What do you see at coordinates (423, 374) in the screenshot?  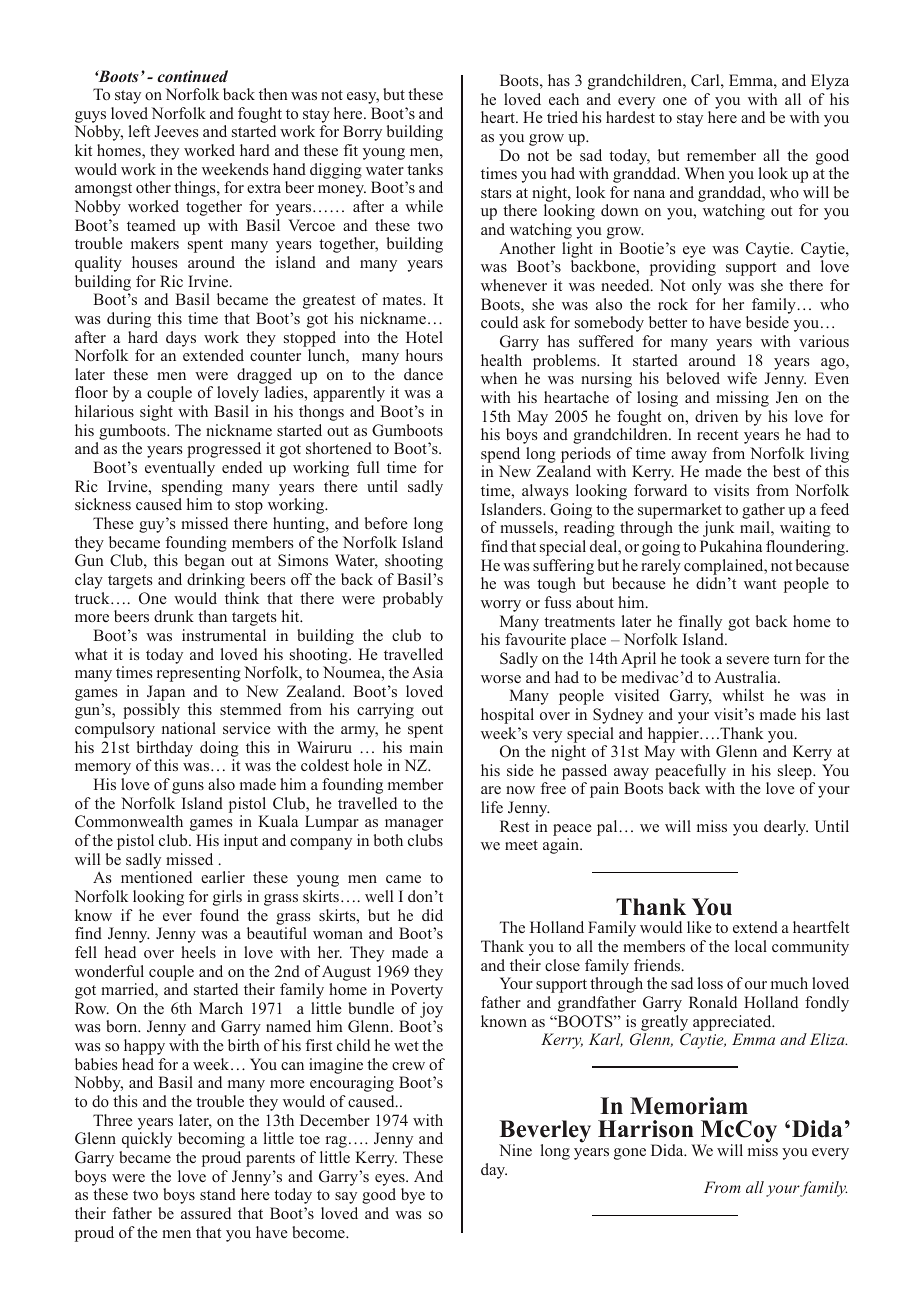 I see `dance` at bounding box center [423, 374].
